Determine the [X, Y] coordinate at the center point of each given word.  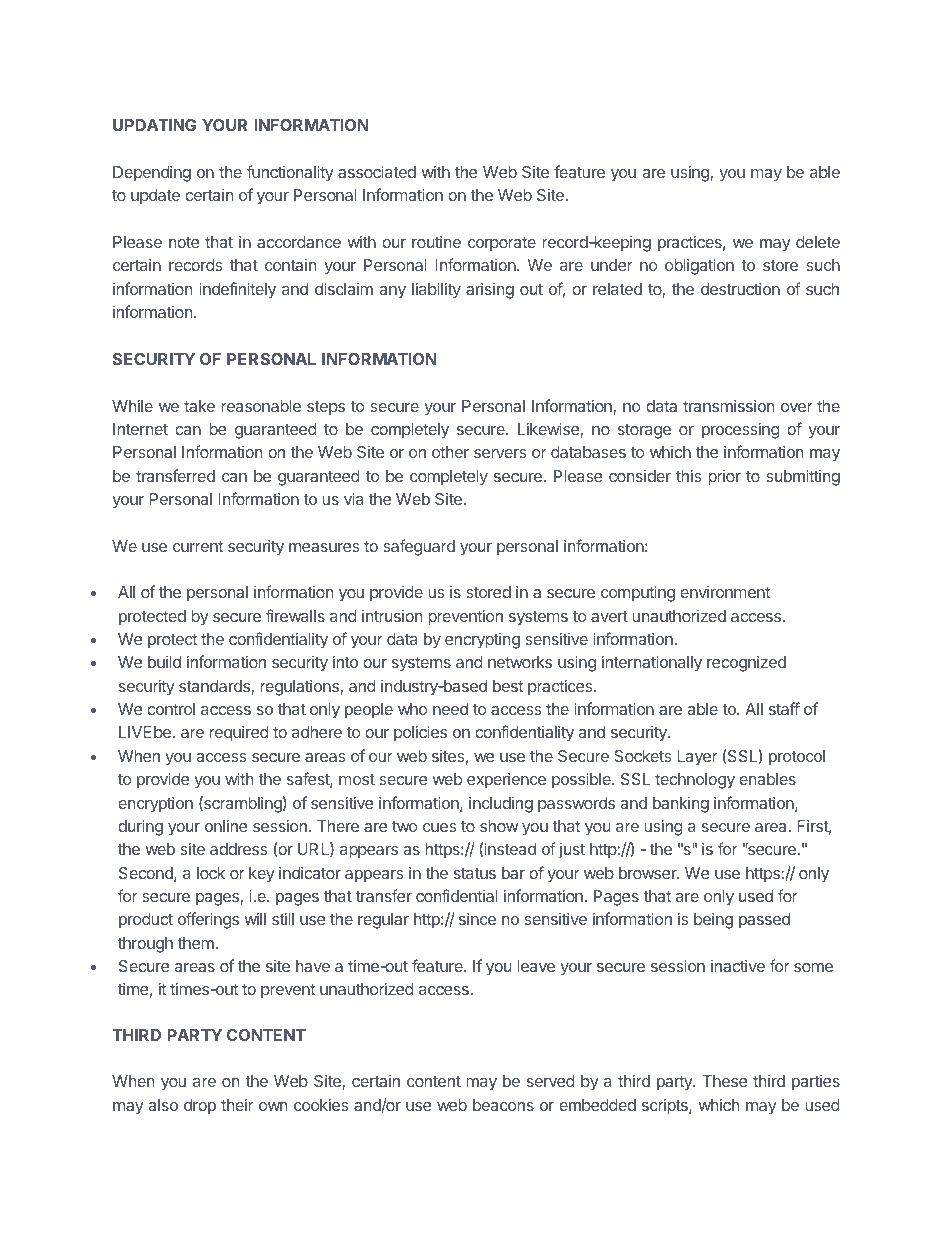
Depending [152, 174]
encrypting [482, 641]
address [239, 849]
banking [681, 805]
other [450, 452]
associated [377, 171]
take [199, 406]
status [475, 873]
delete [818, 242]
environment [725, 592]
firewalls [295, 615]
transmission [728, 406]
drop [200, 1107]
